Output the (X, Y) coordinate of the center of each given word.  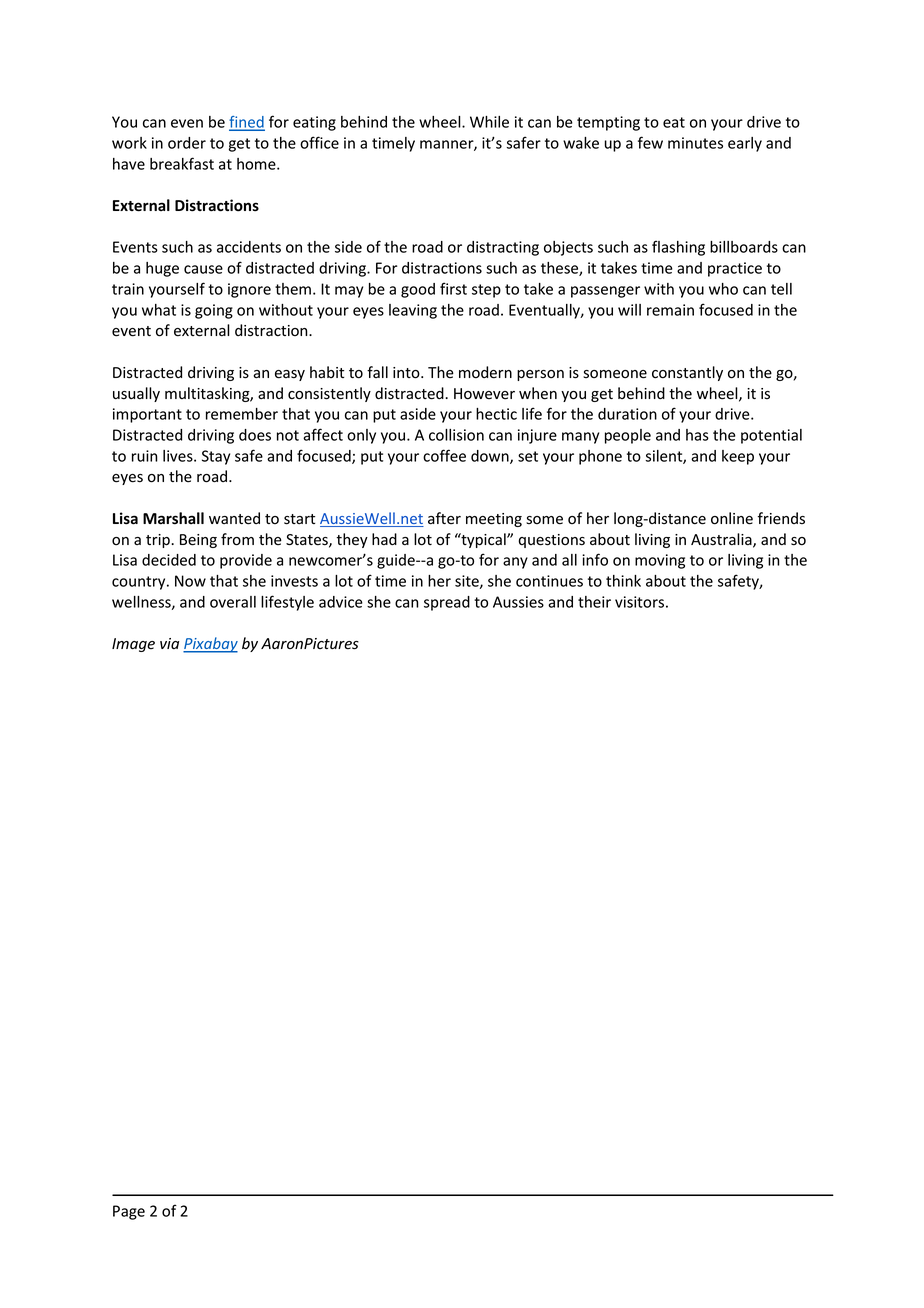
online (732, 518)
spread (447, 603)
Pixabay (210, 645)
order (187, 143)
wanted (234, 518)
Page (129, 1212)
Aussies (518, 602)
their (594, 602)
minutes (695, 143)
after (444, 518)
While (489, 122)
